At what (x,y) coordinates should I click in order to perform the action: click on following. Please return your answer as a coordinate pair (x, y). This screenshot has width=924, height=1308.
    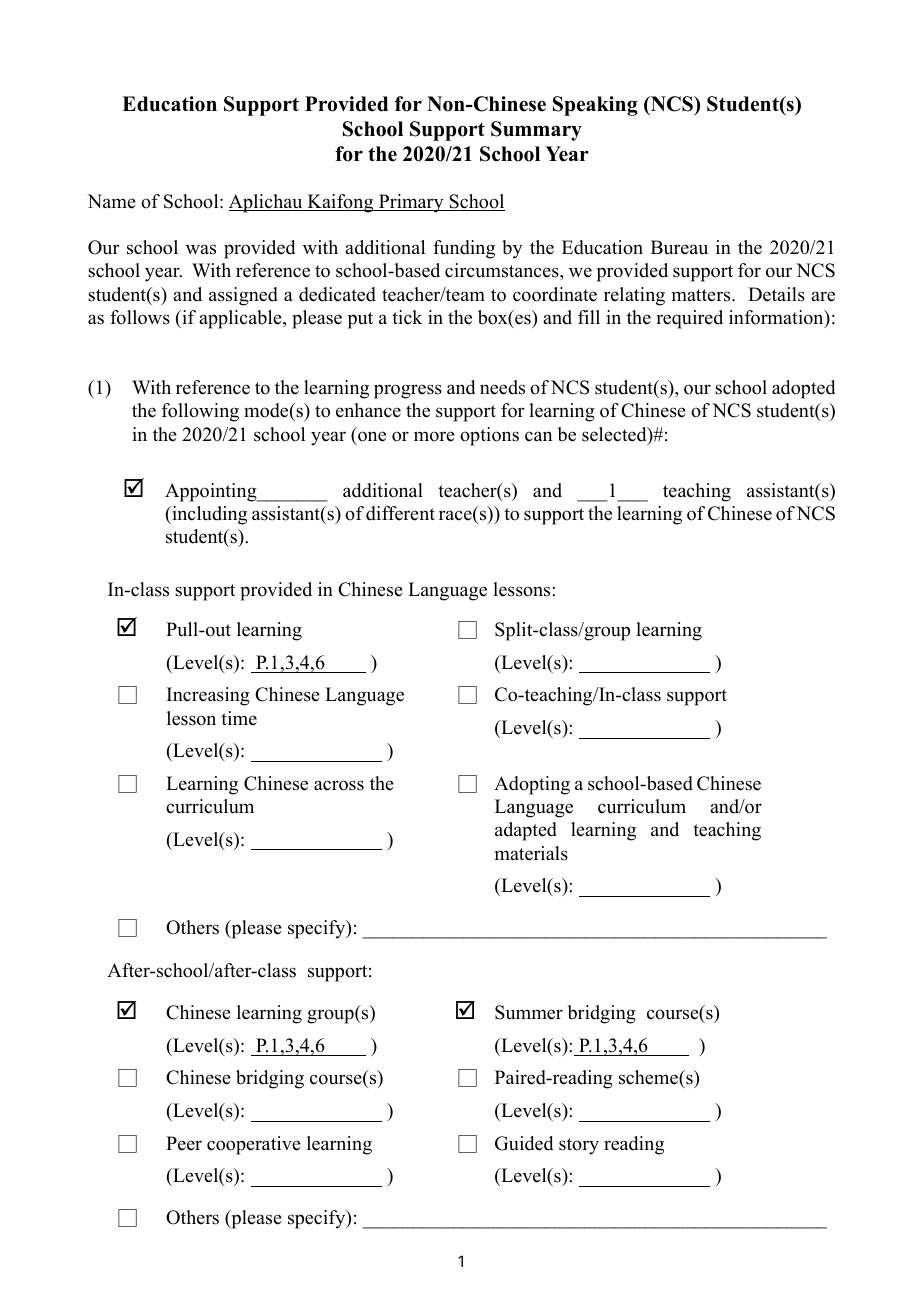
    Looking at the image, I should click on (200, 412).
